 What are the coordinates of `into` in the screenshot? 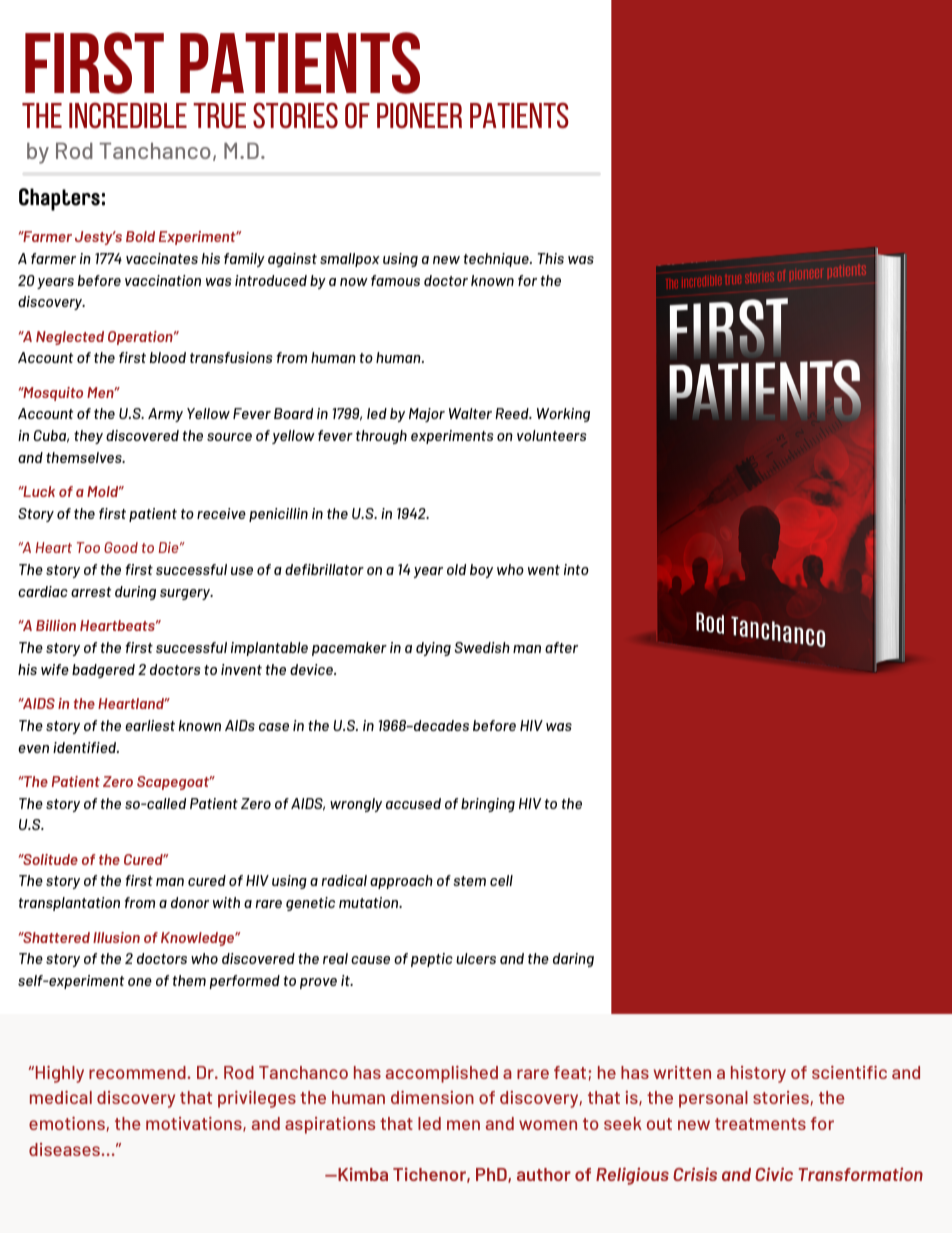 It's located at (576, 569).
